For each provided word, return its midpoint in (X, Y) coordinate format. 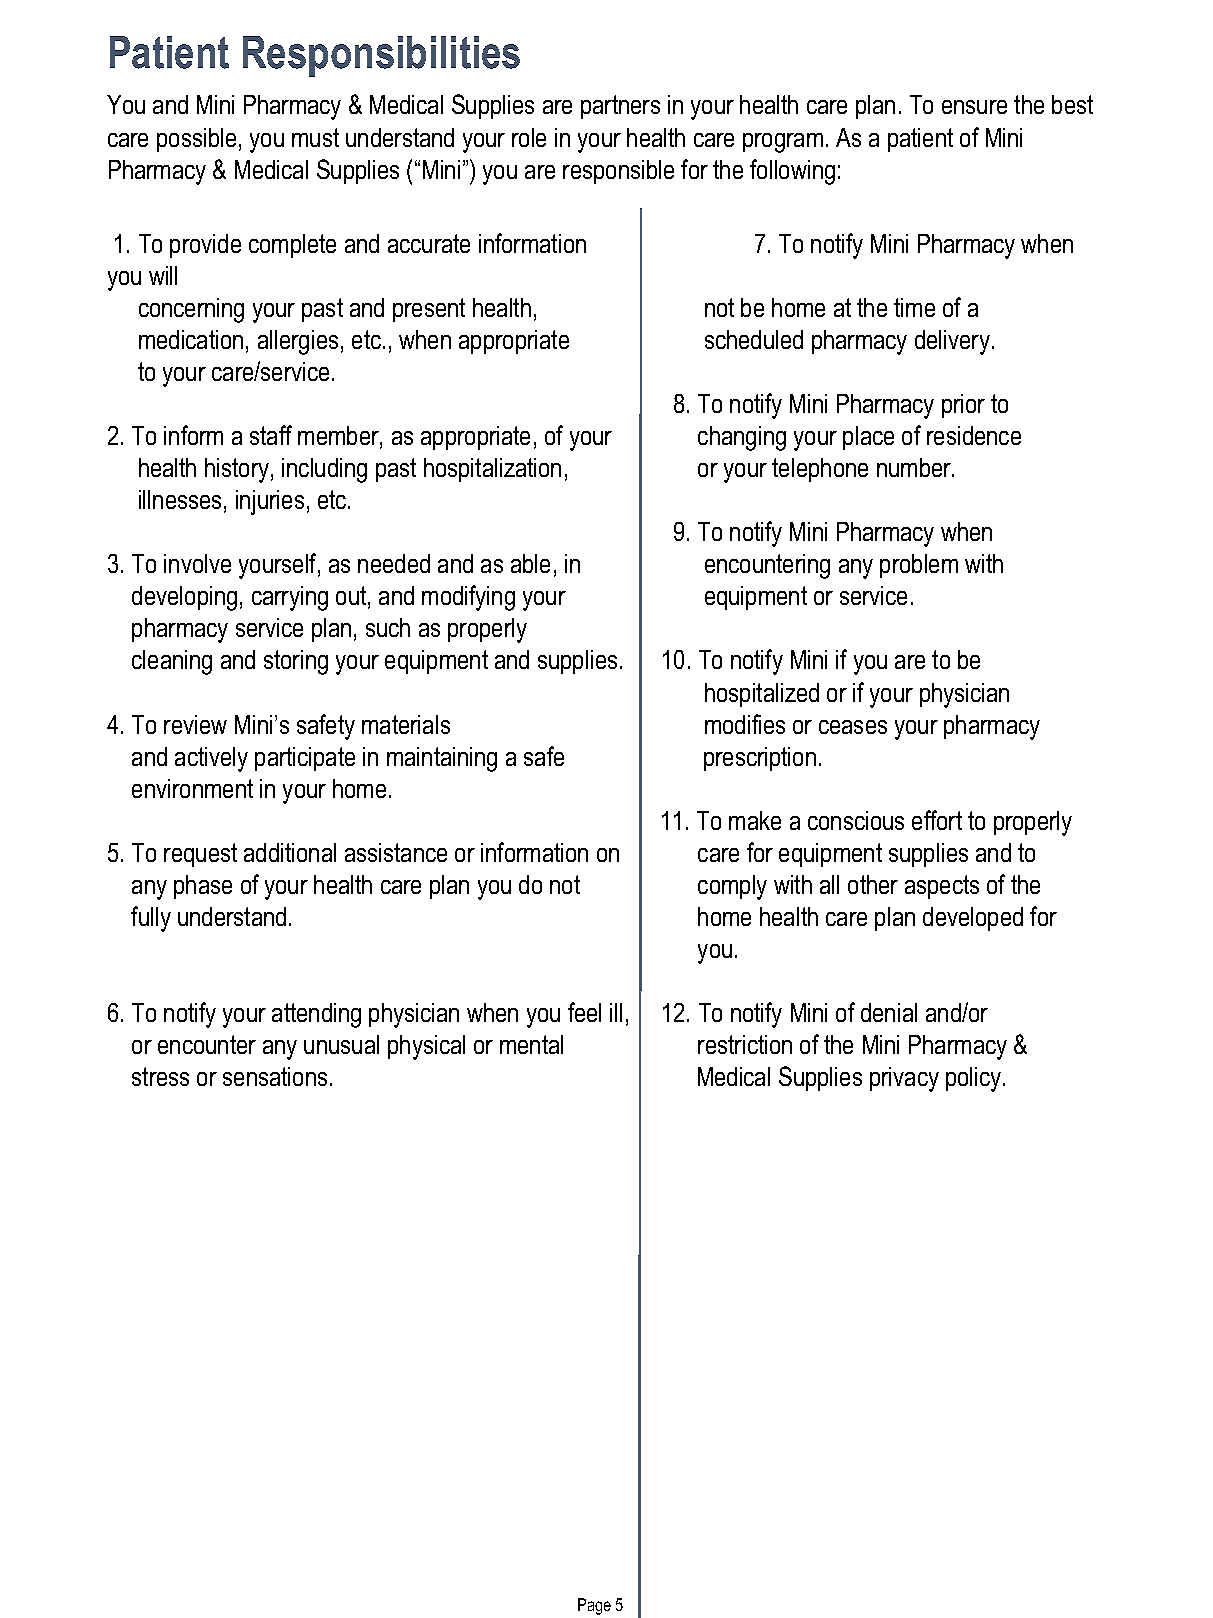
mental (531, 1044)
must (315, 137)
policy (975, 1079)
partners (620, 107)
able (530, 563)
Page (594, 1606)
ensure (974, 107)
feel (584, 1012)
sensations (275, 1076)
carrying (290, 598)
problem (919, 566)
